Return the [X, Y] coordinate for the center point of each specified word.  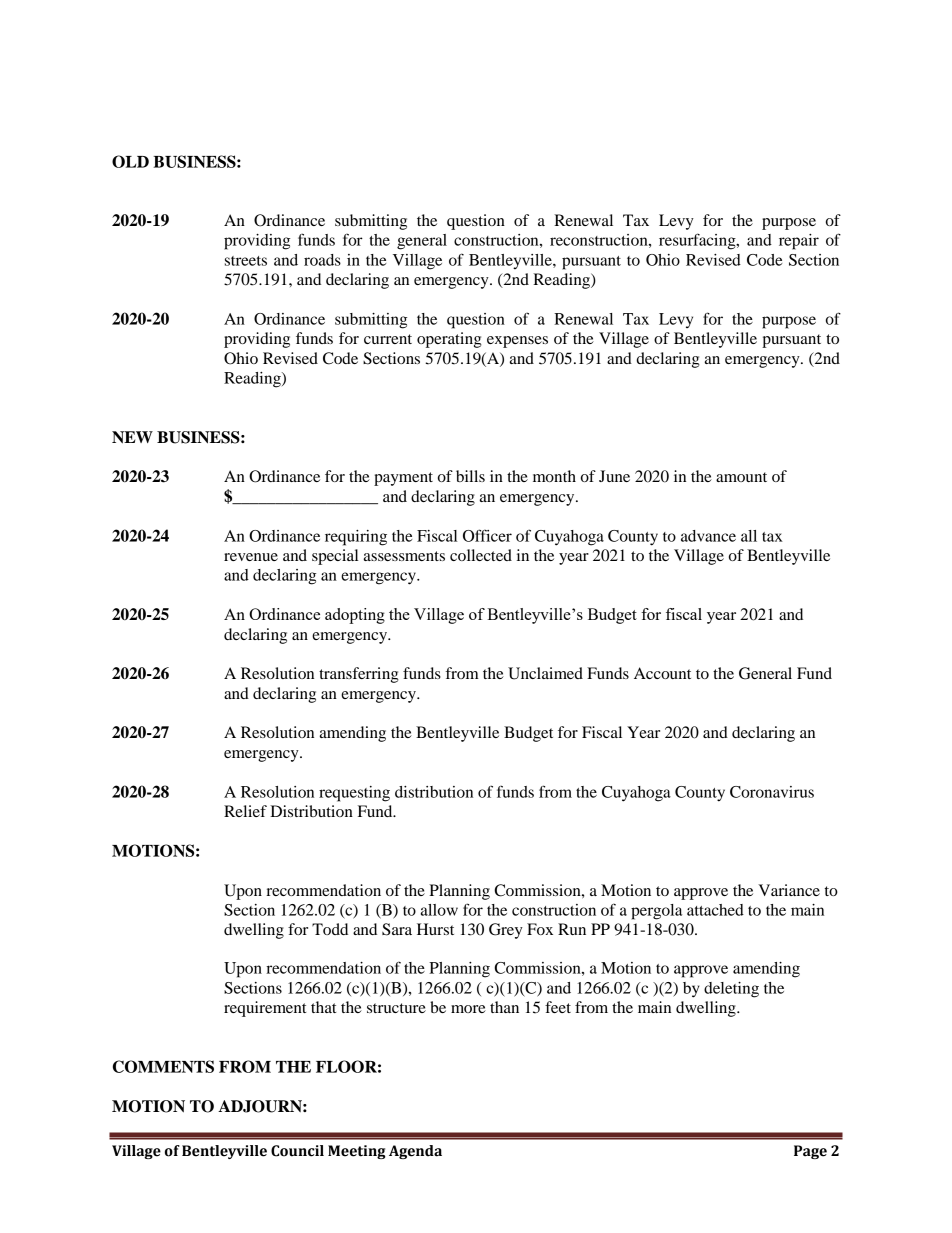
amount [741, 477]
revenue [251, 557]
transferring [359, 675]
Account [662, 673]
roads [322, 260]
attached [715, 910]
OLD [130, 161]
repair [799, 242]
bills [470, 476]
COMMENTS [163, 1066]
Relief [245, 811]
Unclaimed [545, 673]
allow [439, 910]
